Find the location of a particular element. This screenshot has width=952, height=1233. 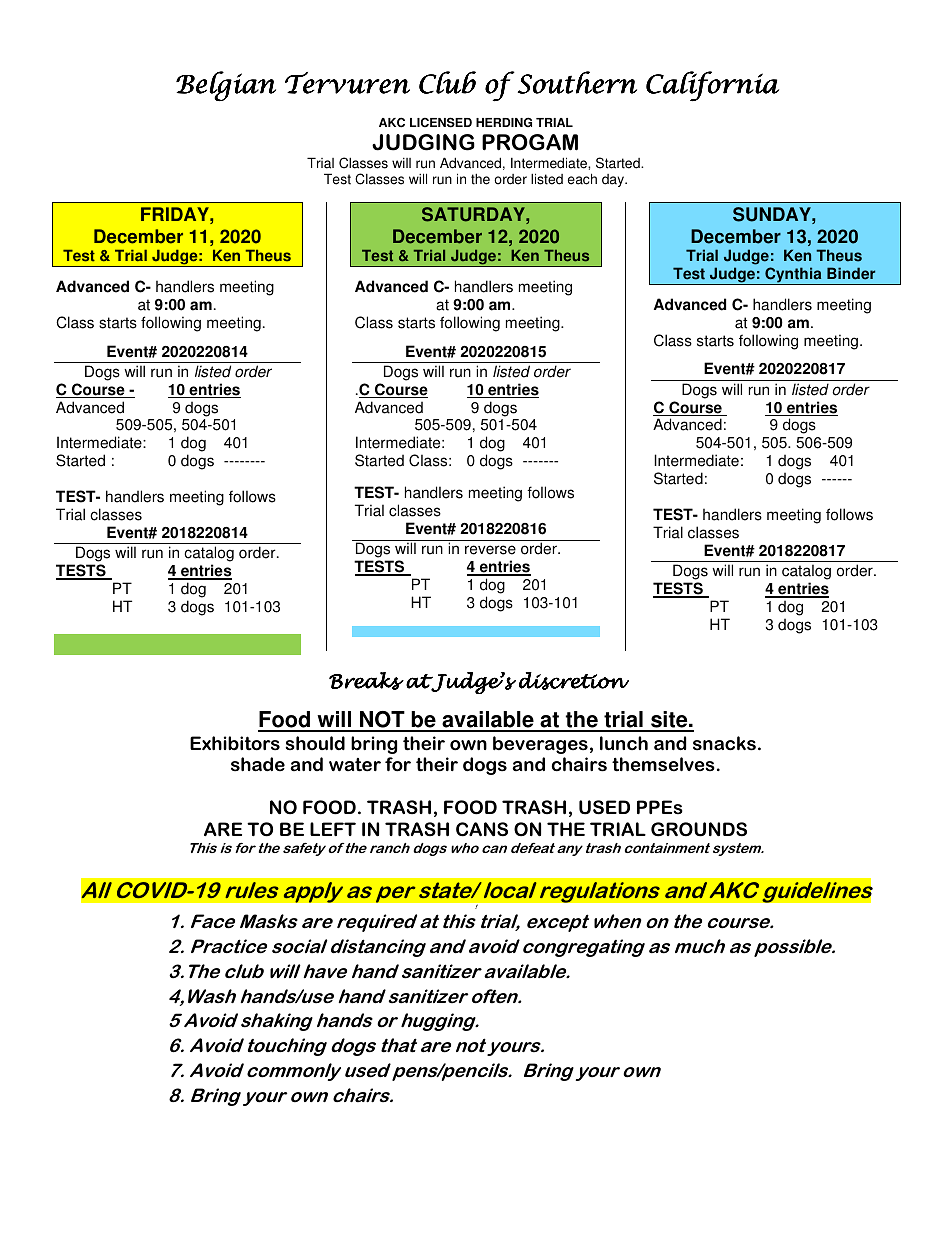

JUDGING is located at coordinates (423, 142).
